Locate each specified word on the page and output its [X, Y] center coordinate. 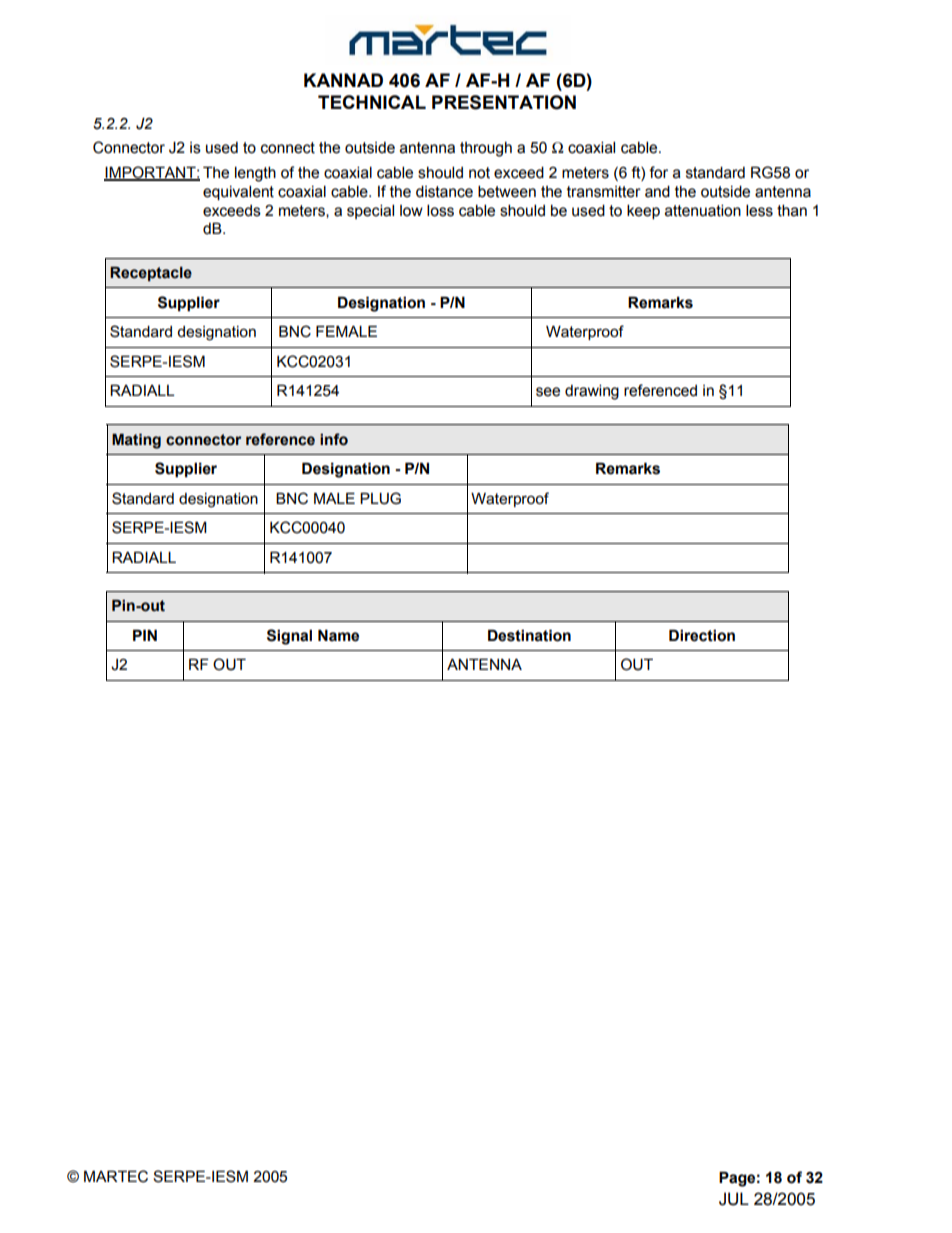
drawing [592, 392]
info [334, 439]
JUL [734, 1199]
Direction [702, 635]
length [255, 174]
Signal [289, 637]
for [658, 172]
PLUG [380, 498]
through [486, 149]
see [548, 392]
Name [338, 635]
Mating [136, 441]
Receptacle [151, 274]
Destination [529, 635]
